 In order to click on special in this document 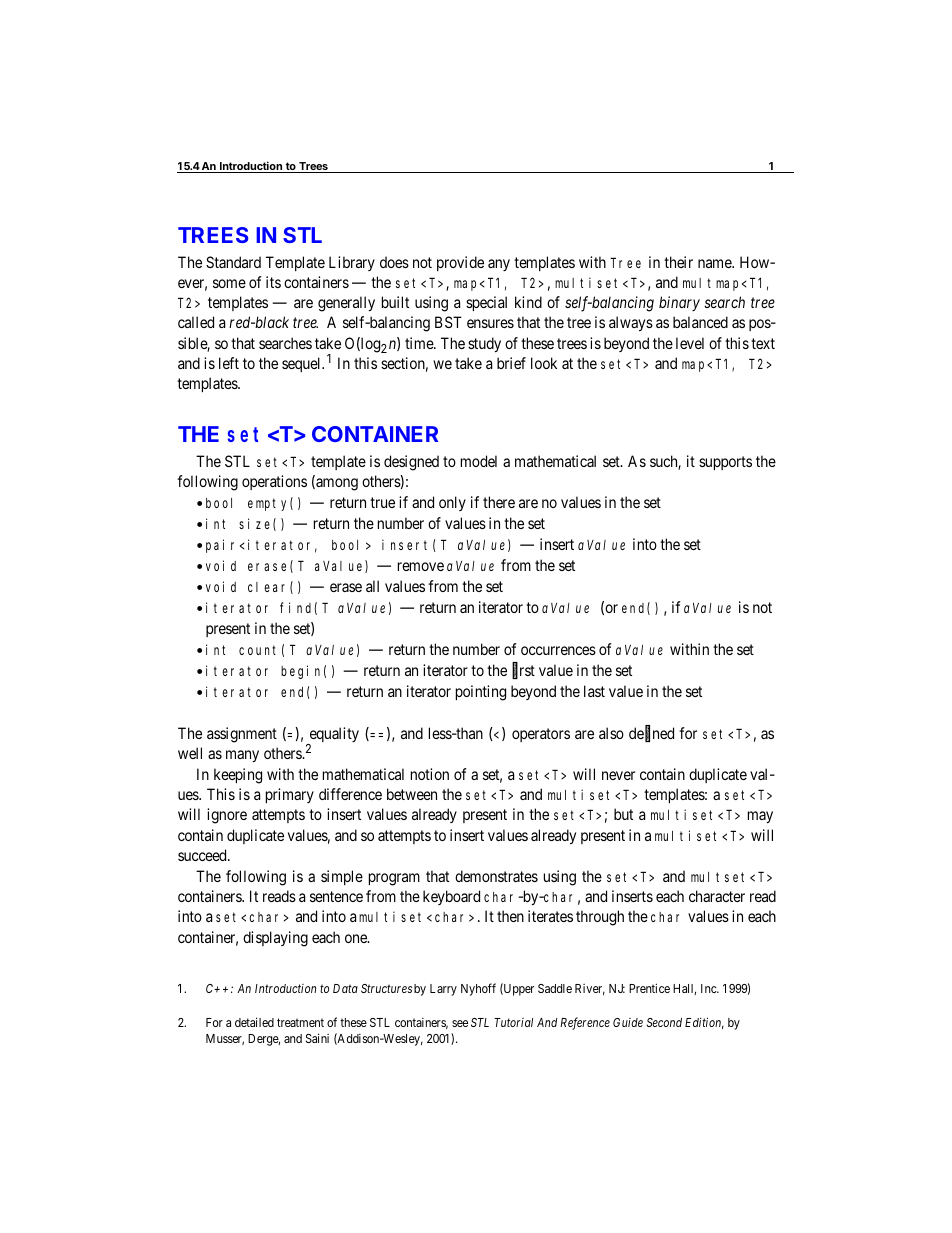, I will do `click(486, 303)`.
